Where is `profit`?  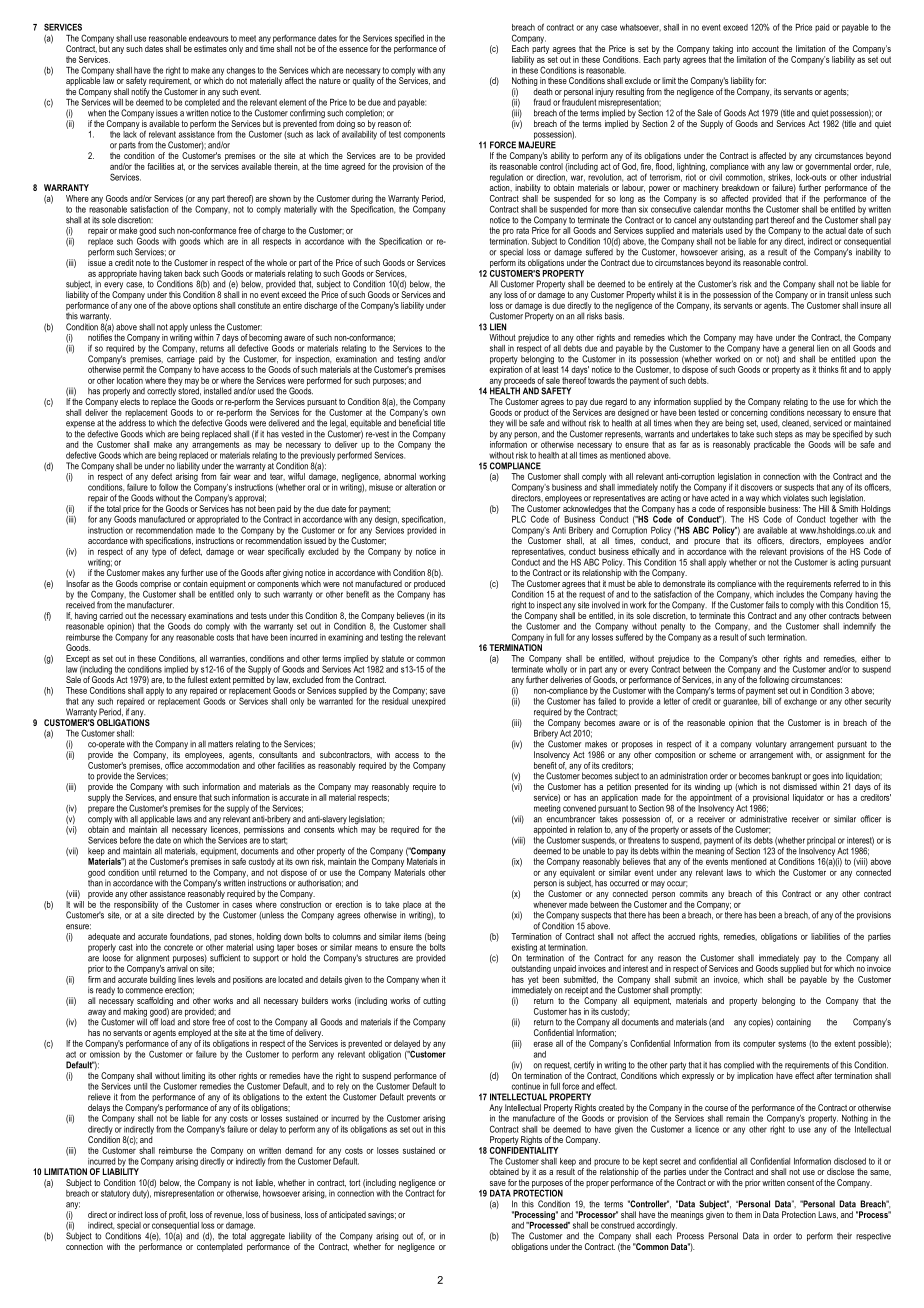
profit is located at coordinates (178, 1215).
